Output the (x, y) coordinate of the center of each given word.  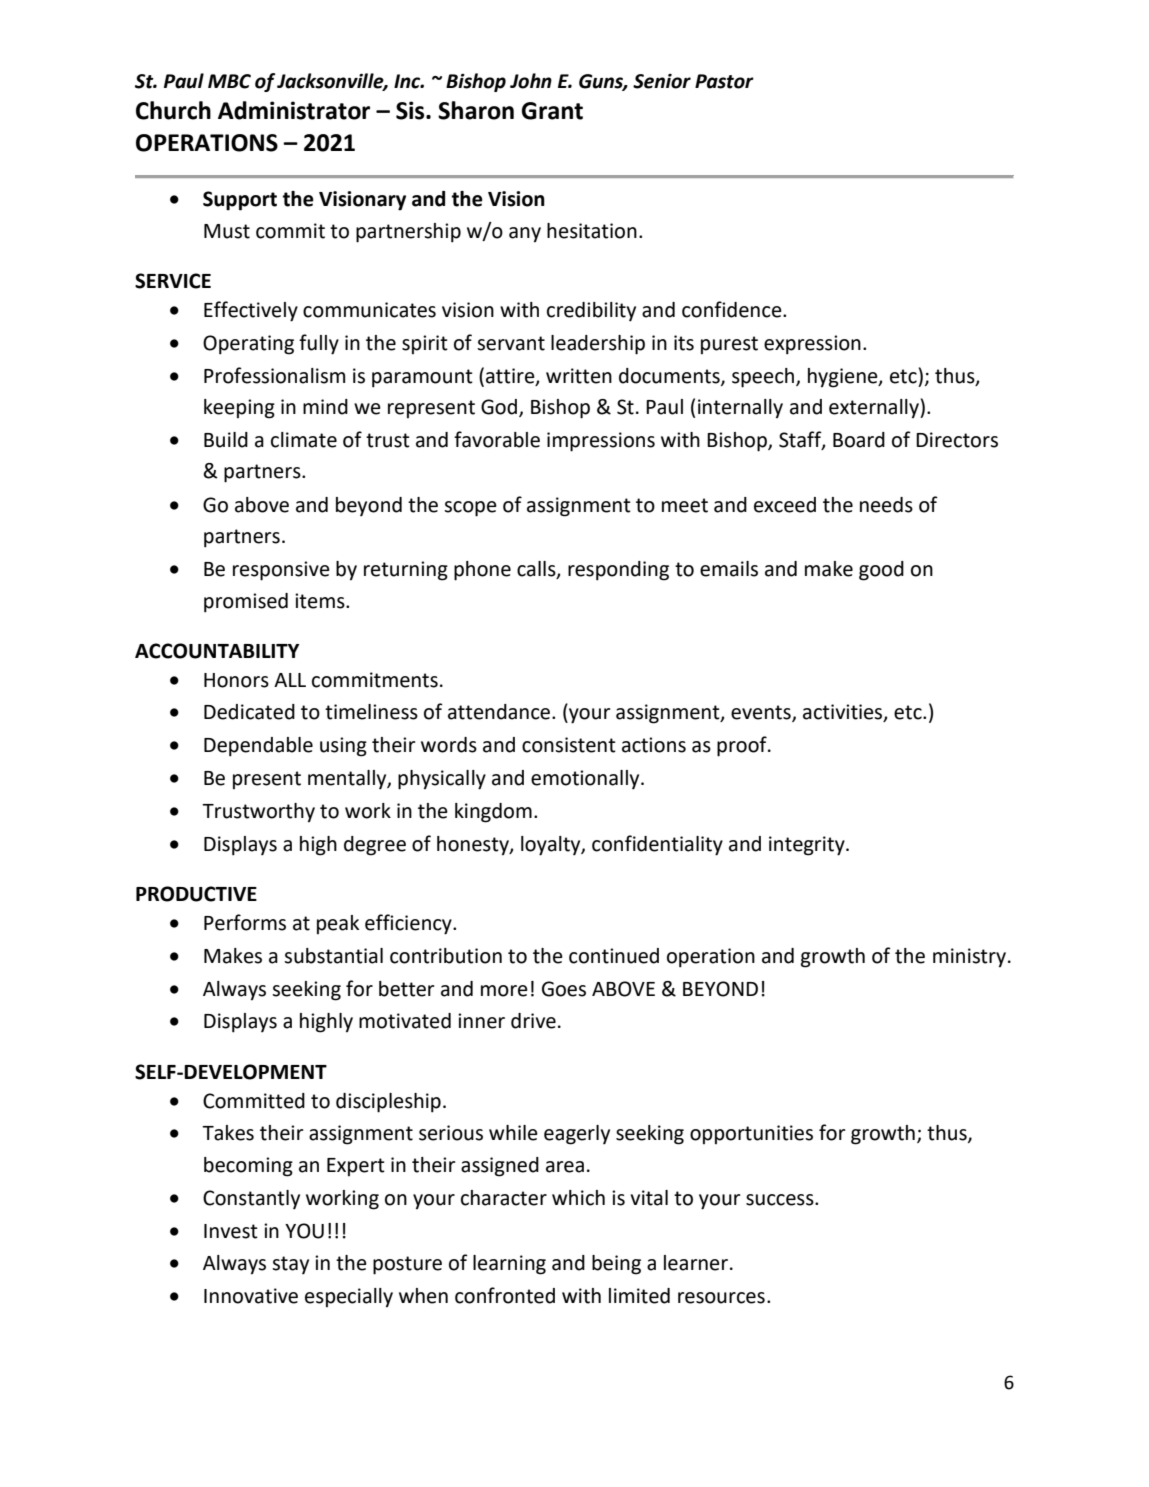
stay (290, 1265)
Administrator (294, 110)
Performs (245, 922)
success (781, 1200)
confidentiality (657, 845)
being (616, 1265)
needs (886, 505)
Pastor (724, 81)
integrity (808, 846)
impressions (601, 442)
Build (226, 440)
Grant (552, 111)
